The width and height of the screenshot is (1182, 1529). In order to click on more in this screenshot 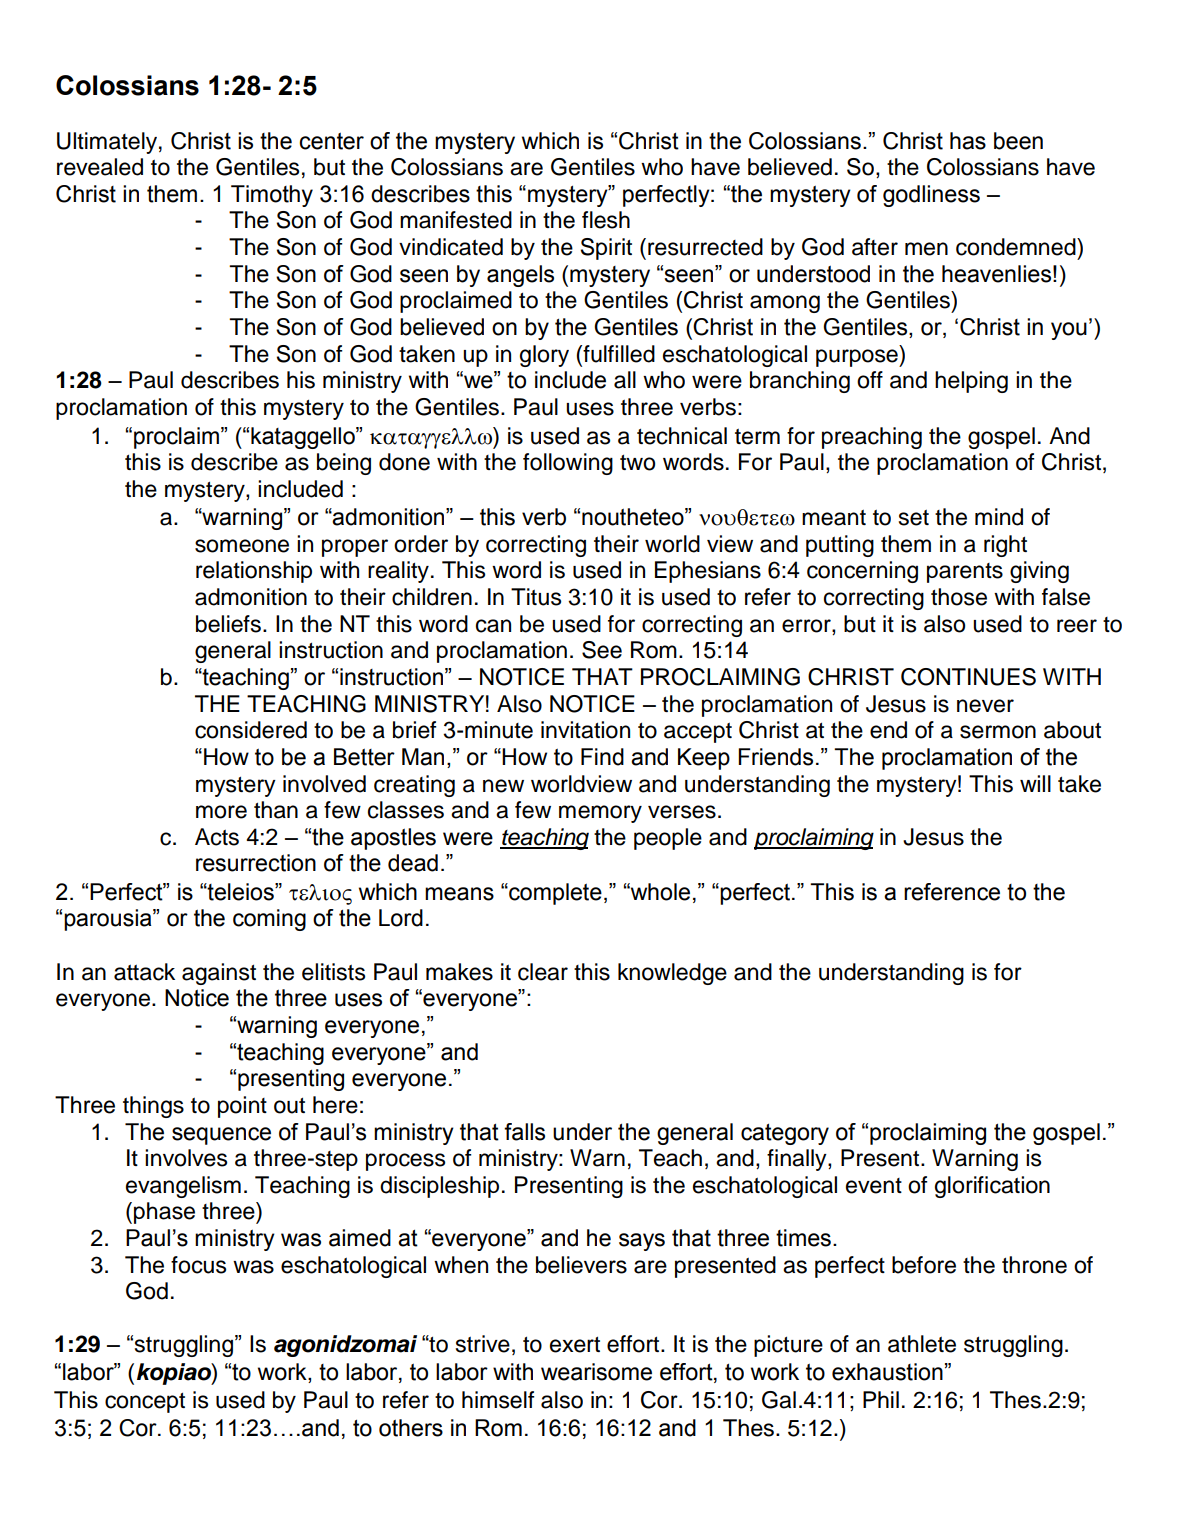, I will do `click(221, 812)`.
